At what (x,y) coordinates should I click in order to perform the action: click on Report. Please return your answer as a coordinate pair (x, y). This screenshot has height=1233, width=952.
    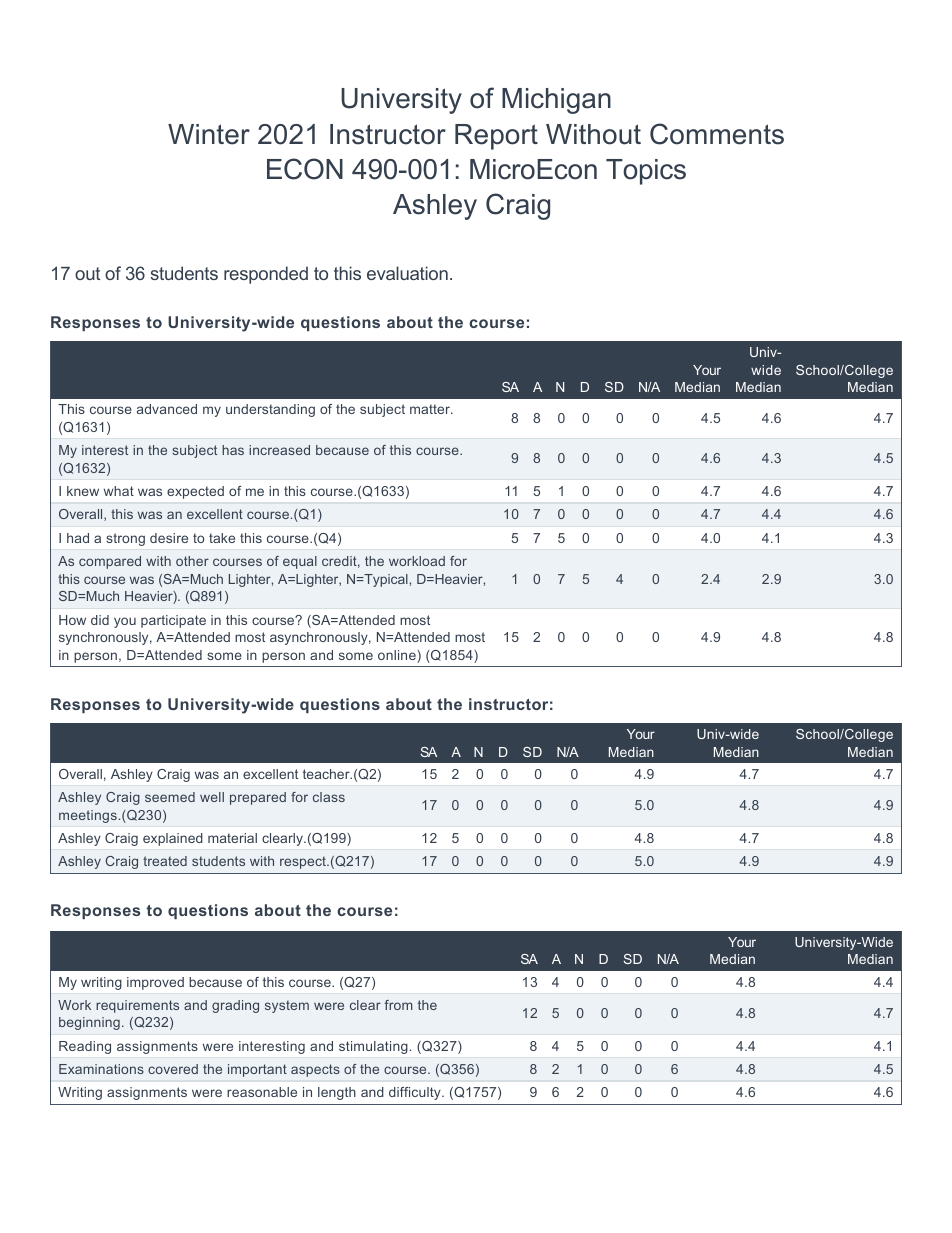
    Looking at the image, I should click on (496, 137).
